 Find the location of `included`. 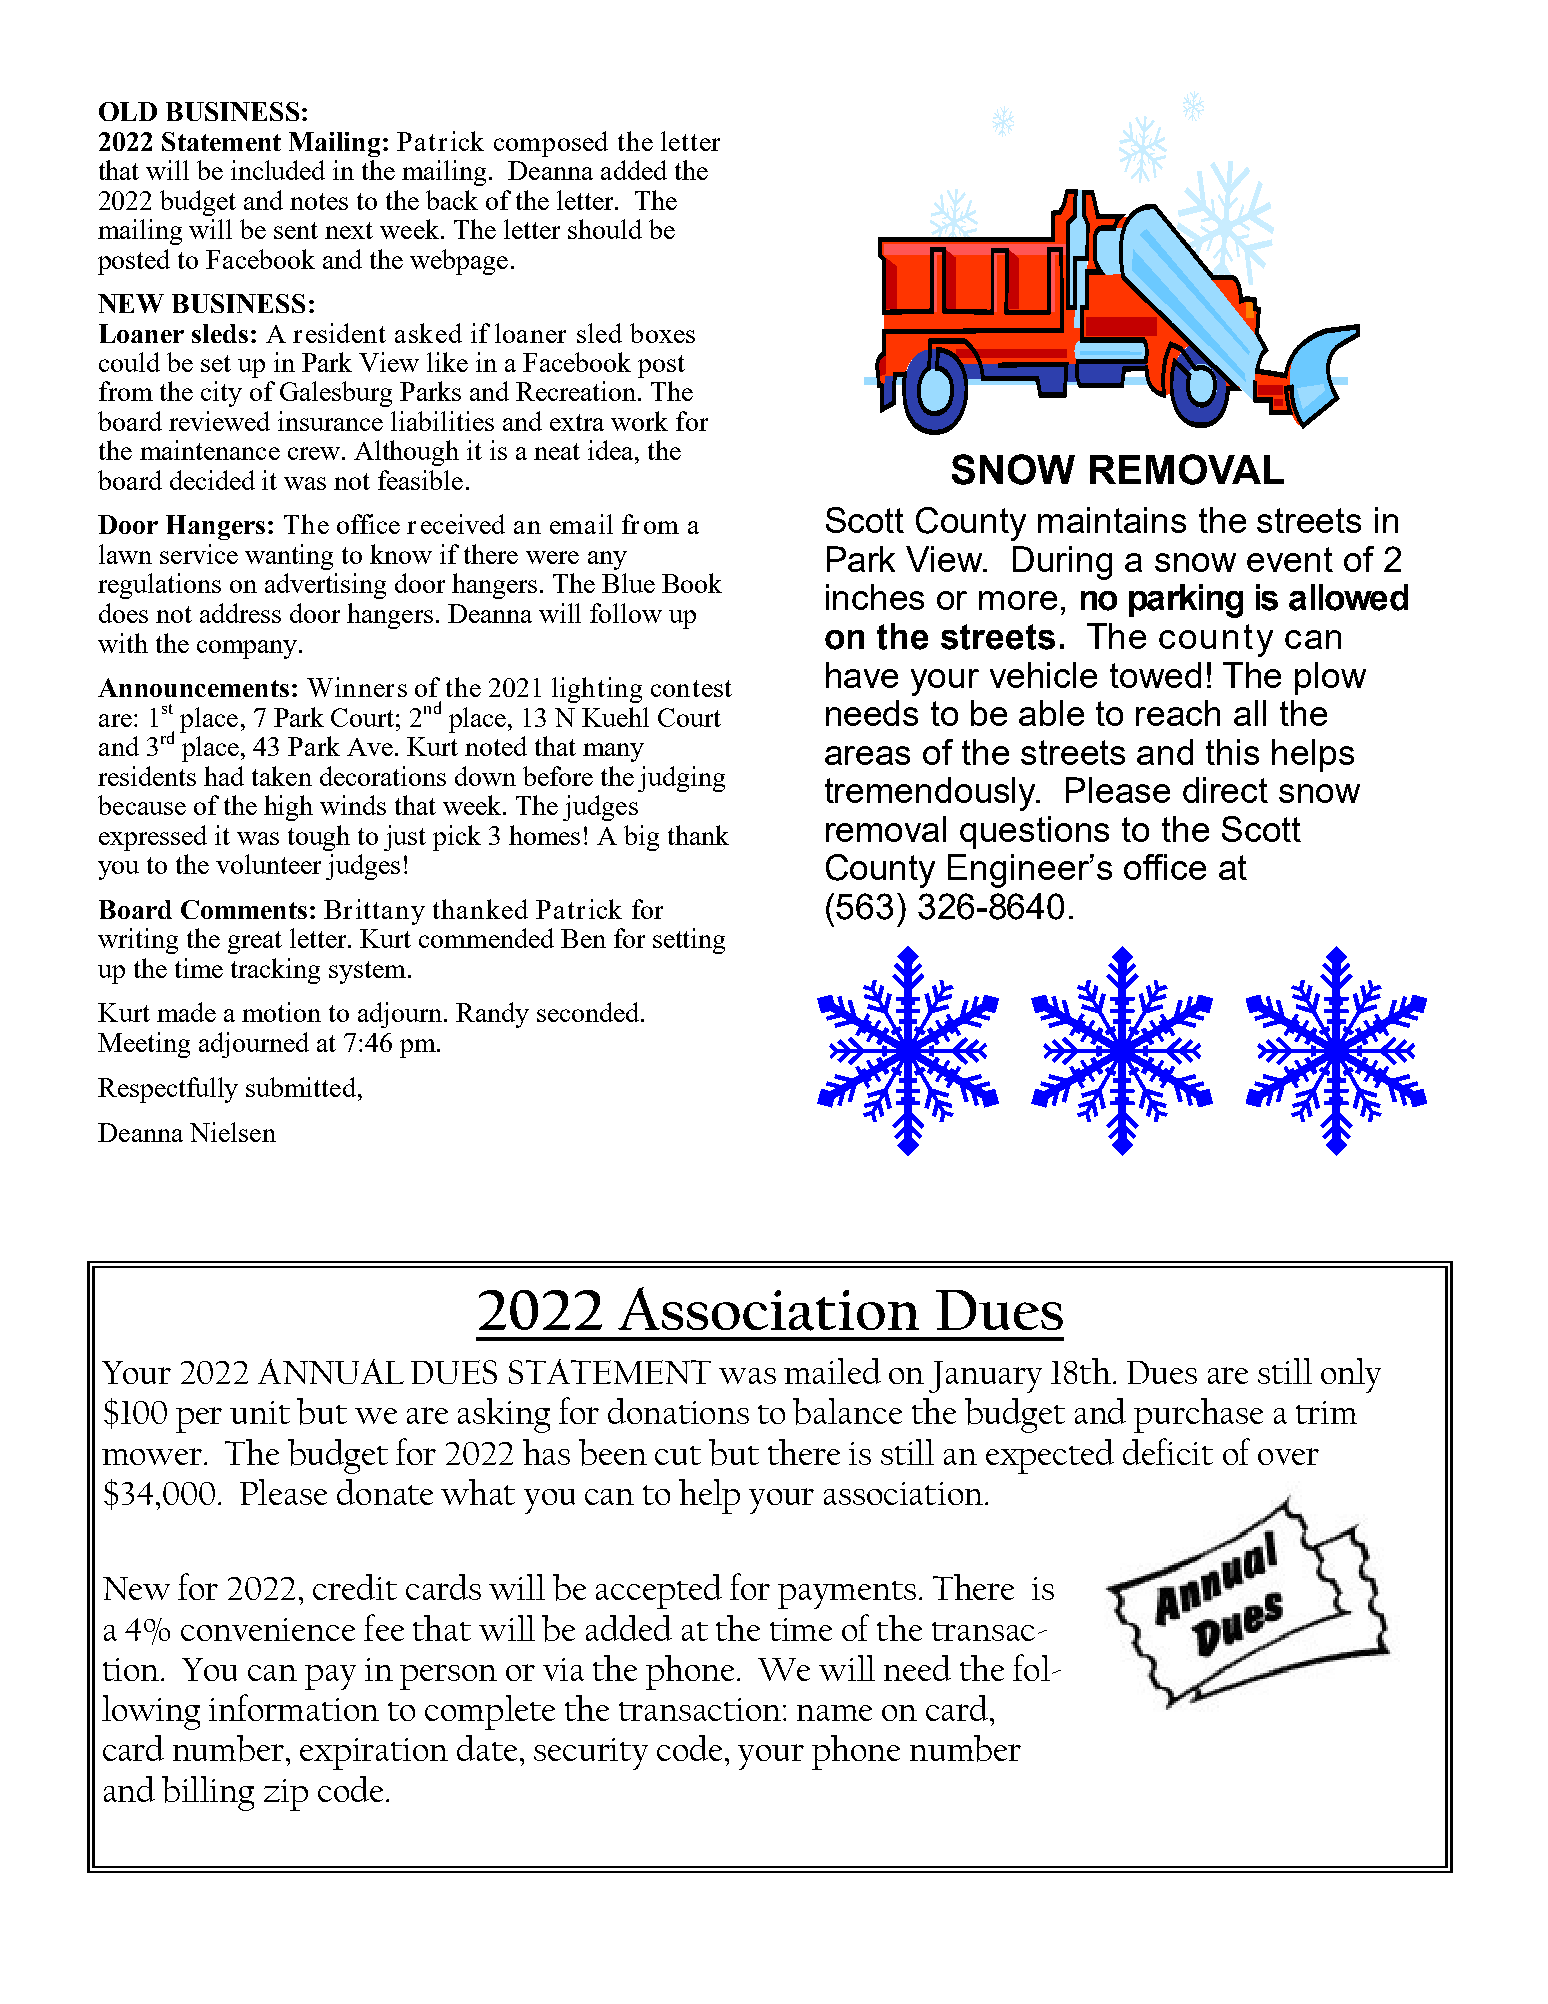

included is located at coordinates (278, 170).
